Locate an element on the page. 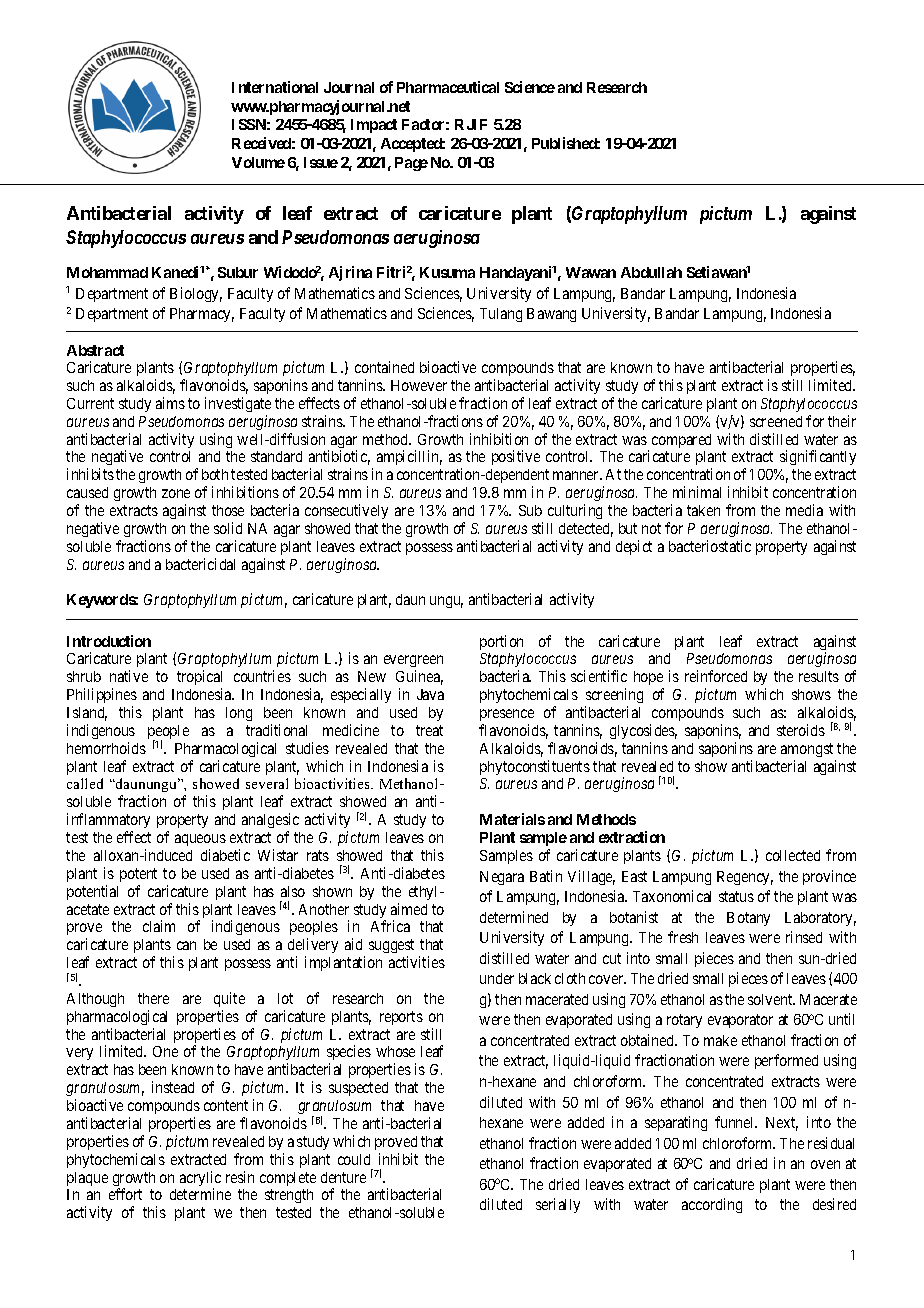 This page has width=924, height=1308. Volume is located at coordinates (258, 162).
